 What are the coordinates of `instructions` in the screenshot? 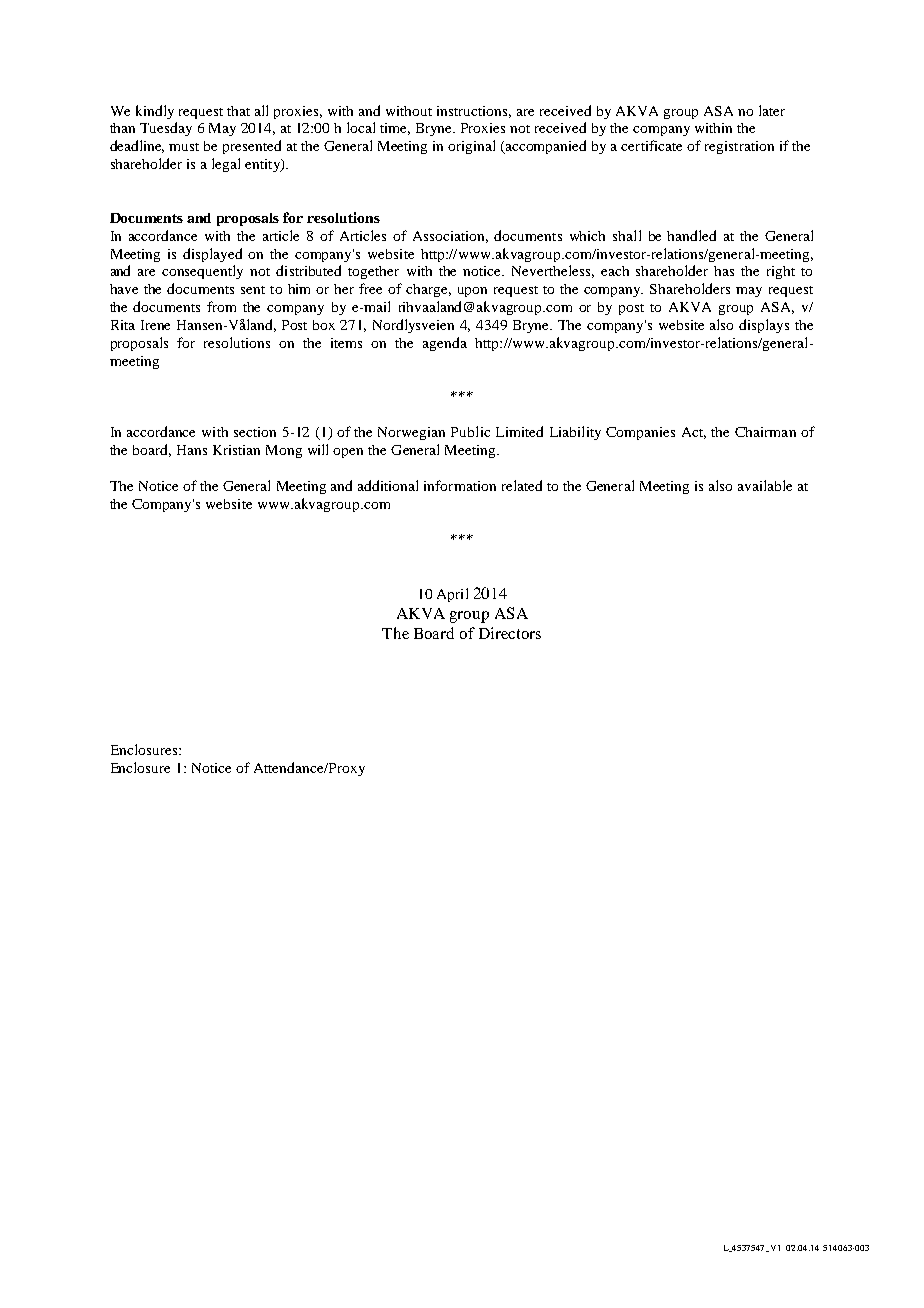 It's located at (474, 112).
